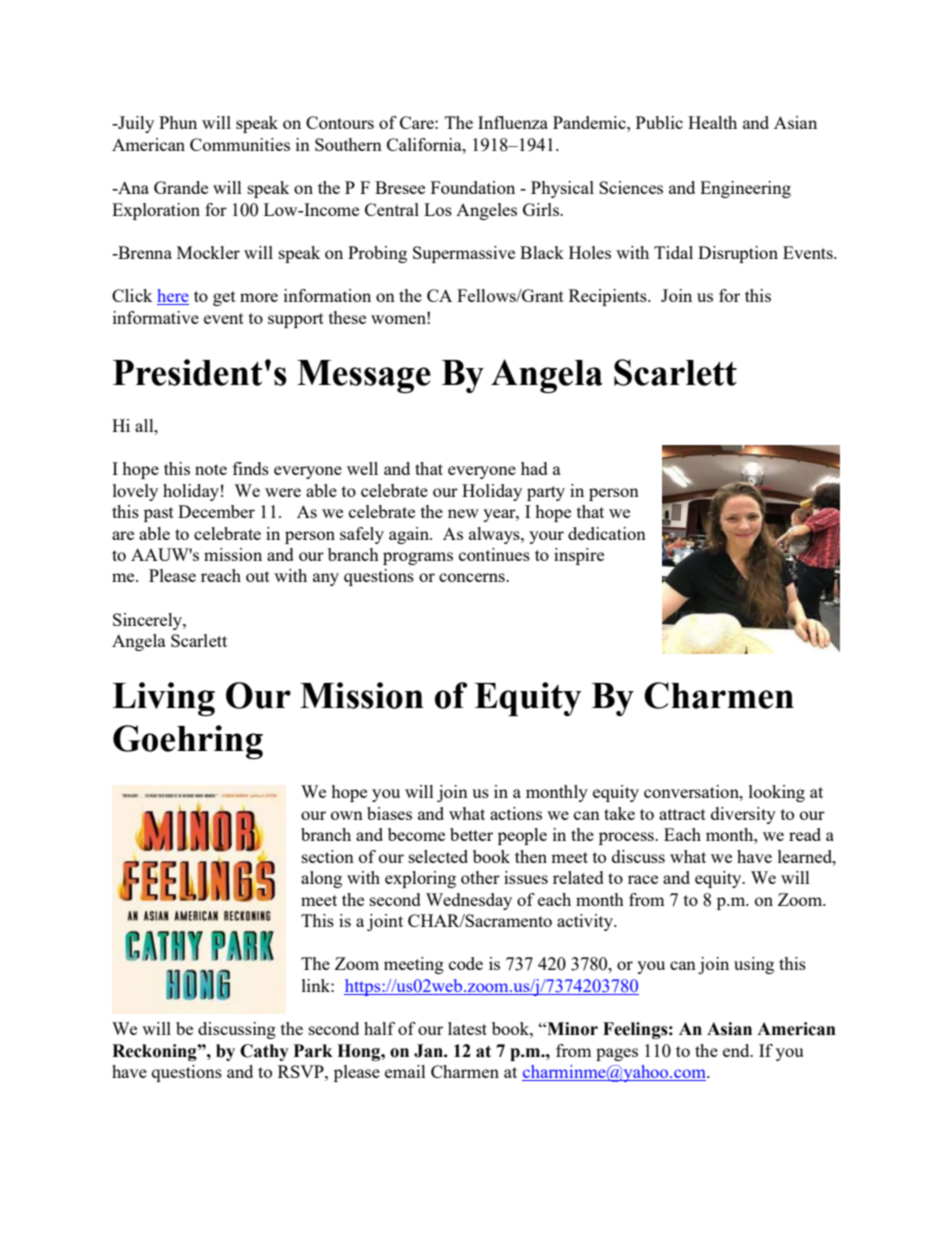 The width and height of the screenshot is (952, 1233). What do you see at coordinates (712, 122) in the screenshot?
I see `Health` at bounding box center [712, 122].
